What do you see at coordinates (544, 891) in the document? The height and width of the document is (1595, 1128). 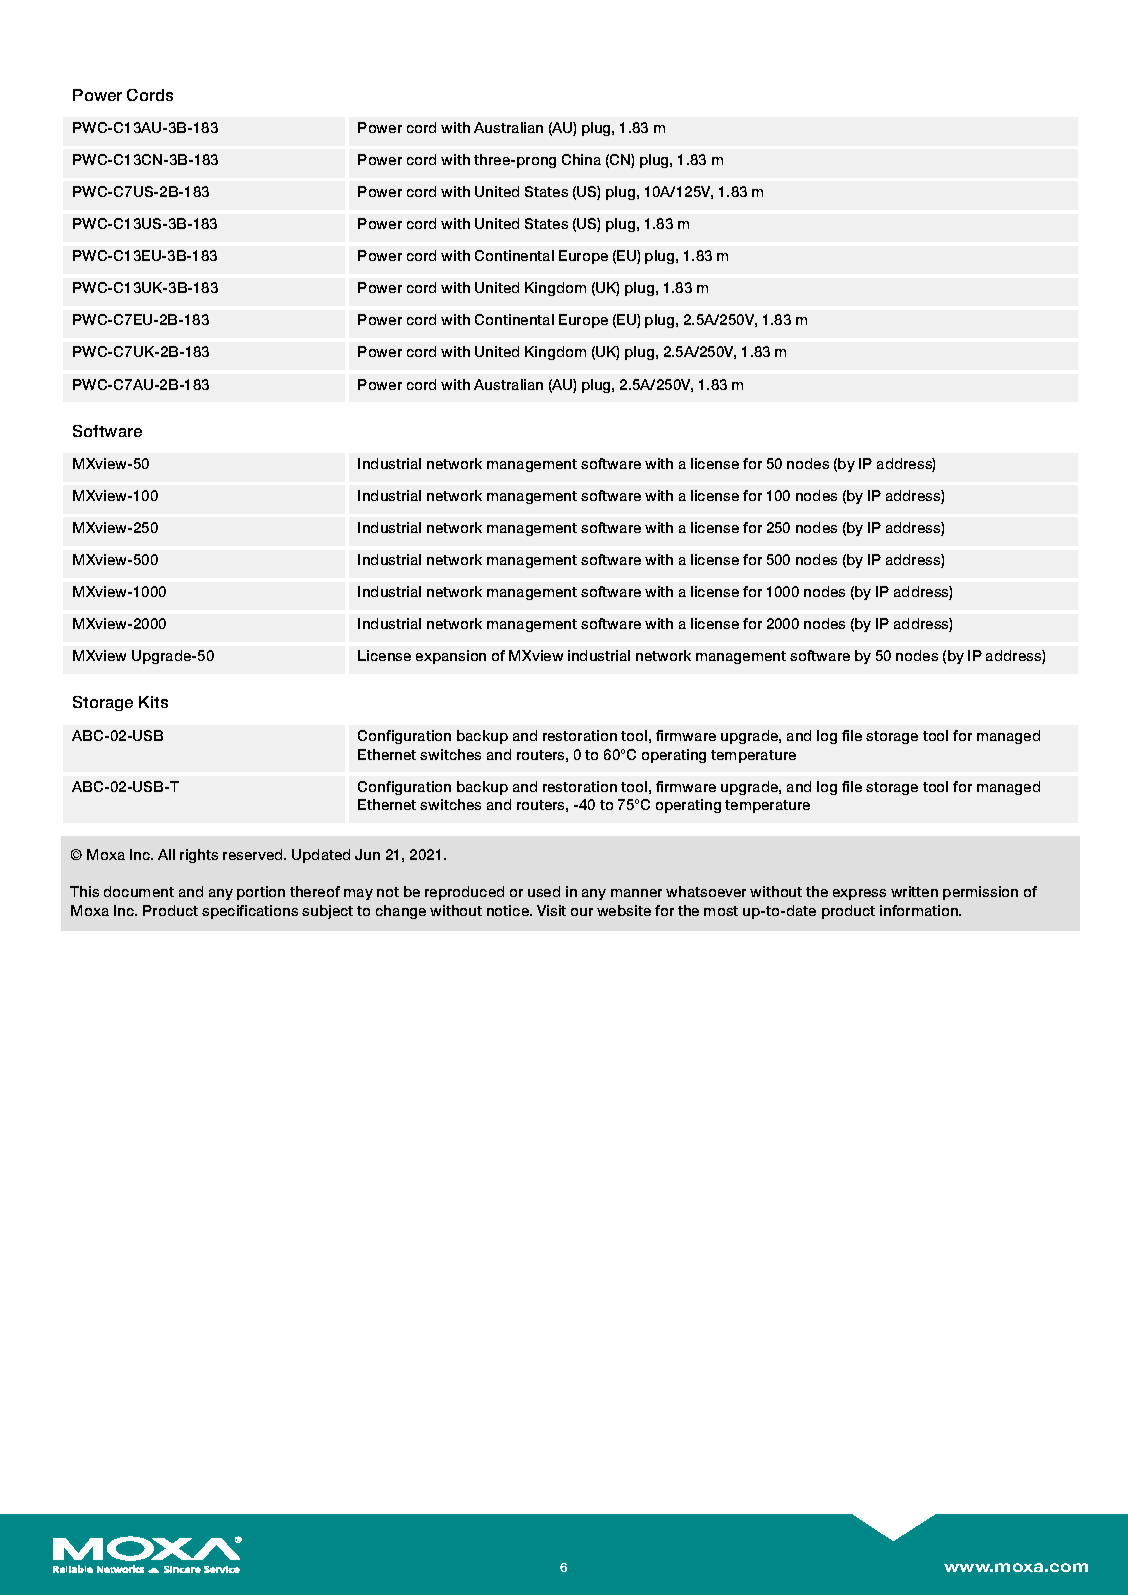 I see `used` at bounding box center [544, 891].
